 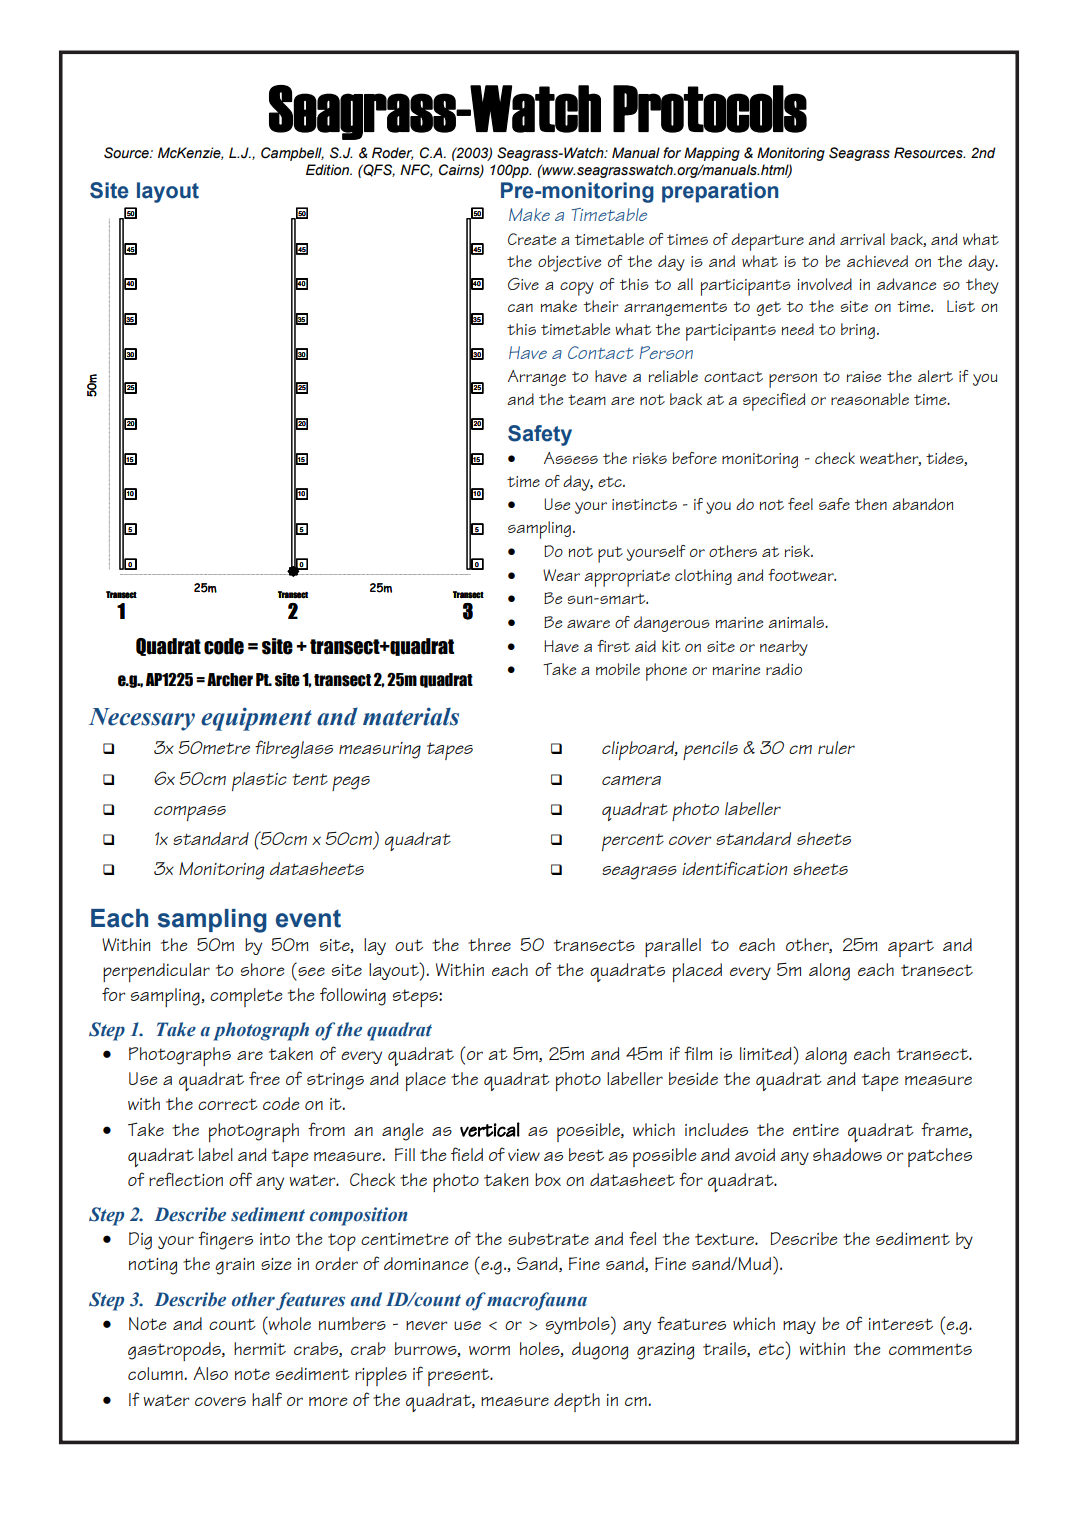 What do you see at coordinates (260, 1348) in the image?
I see `hermit` at bounding box center [260, 1348].
